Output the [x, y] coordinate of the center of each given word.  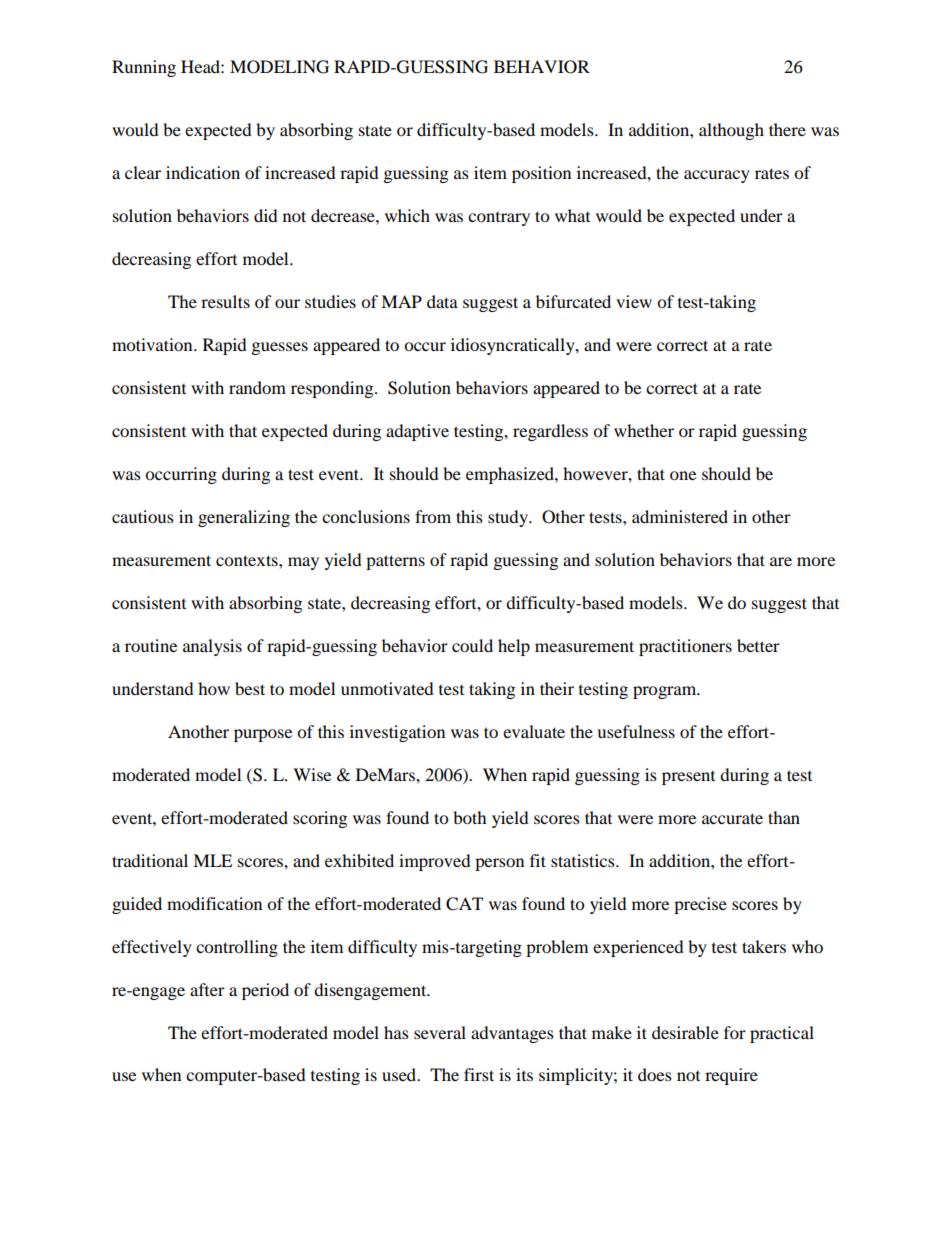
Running [144, 68]
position [541, 174]
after [207, 989]
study [509, 518]
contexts [248, 560]
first [479, 1074]
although [731, 131]
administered [680, 516]
